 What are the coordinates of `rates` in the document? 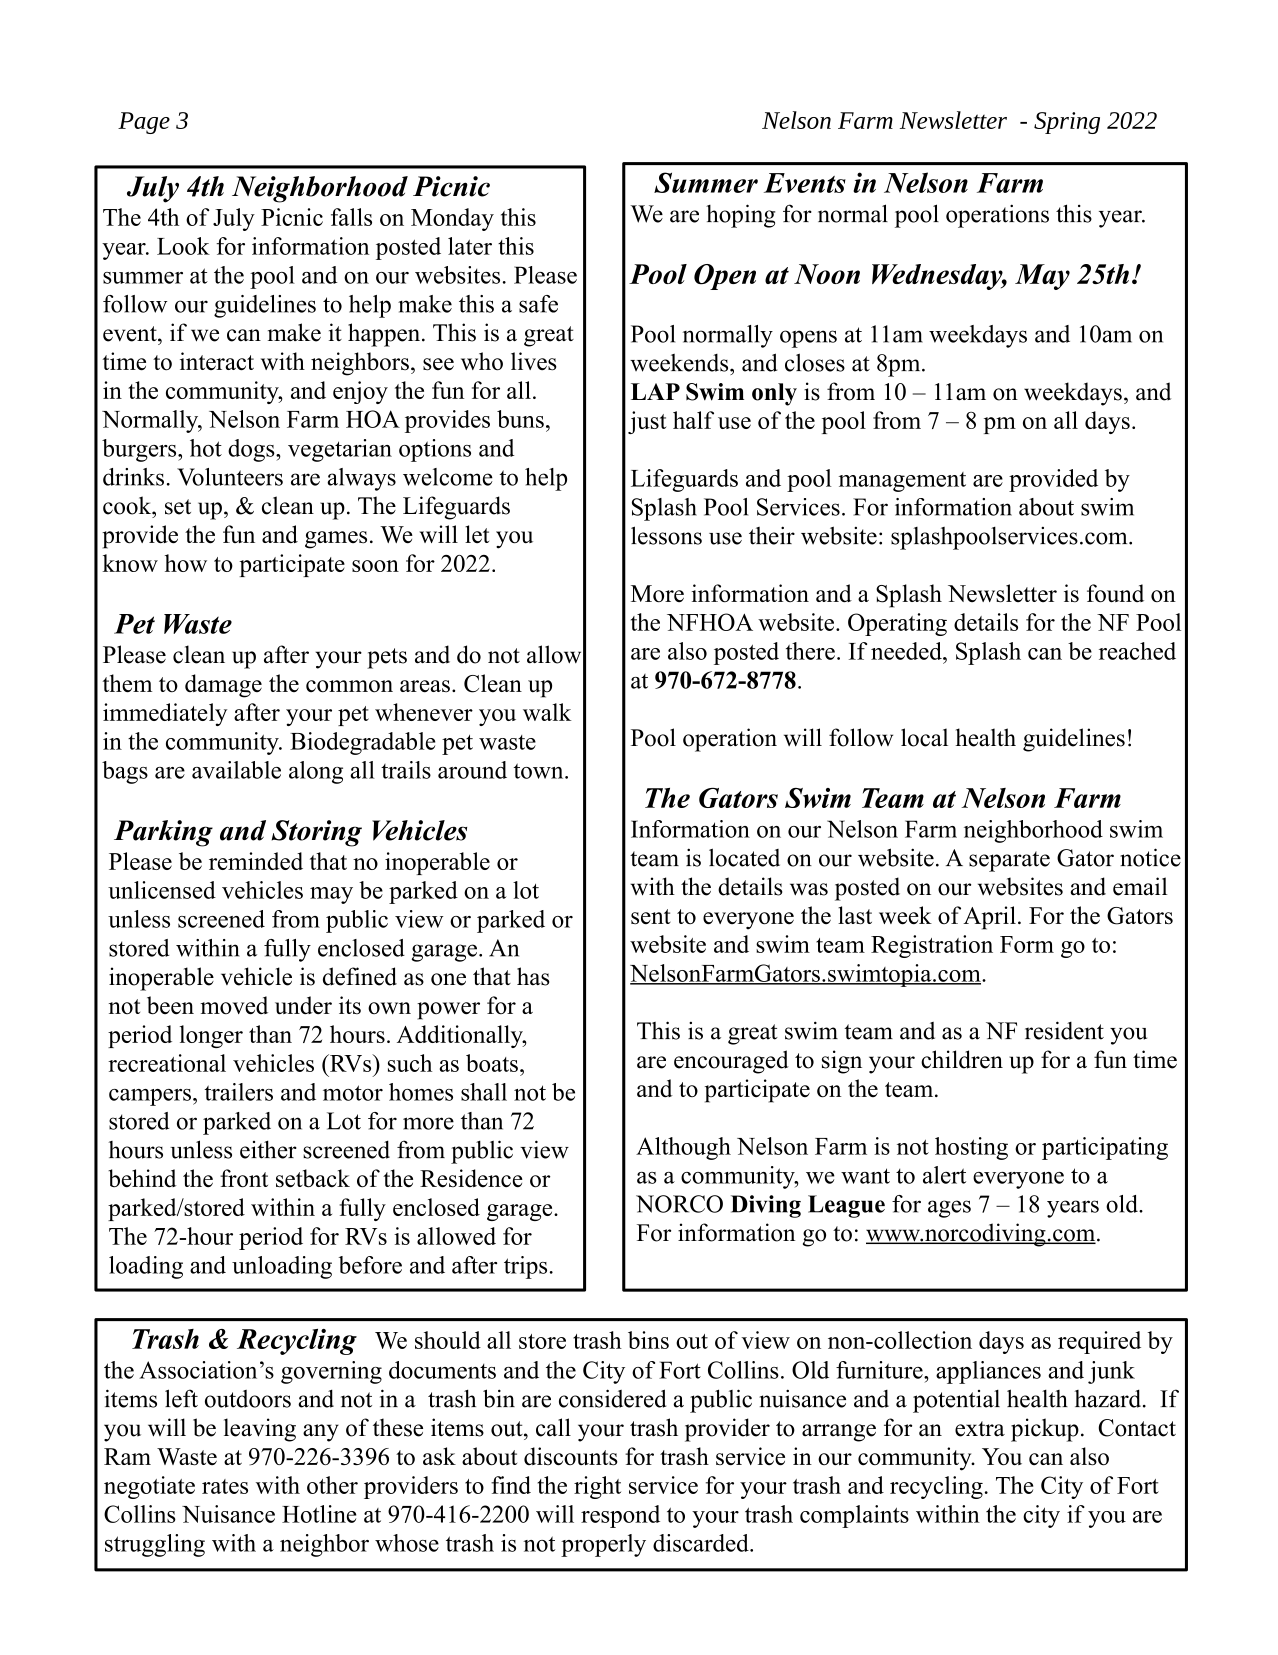 It's located at (225, 1486).
